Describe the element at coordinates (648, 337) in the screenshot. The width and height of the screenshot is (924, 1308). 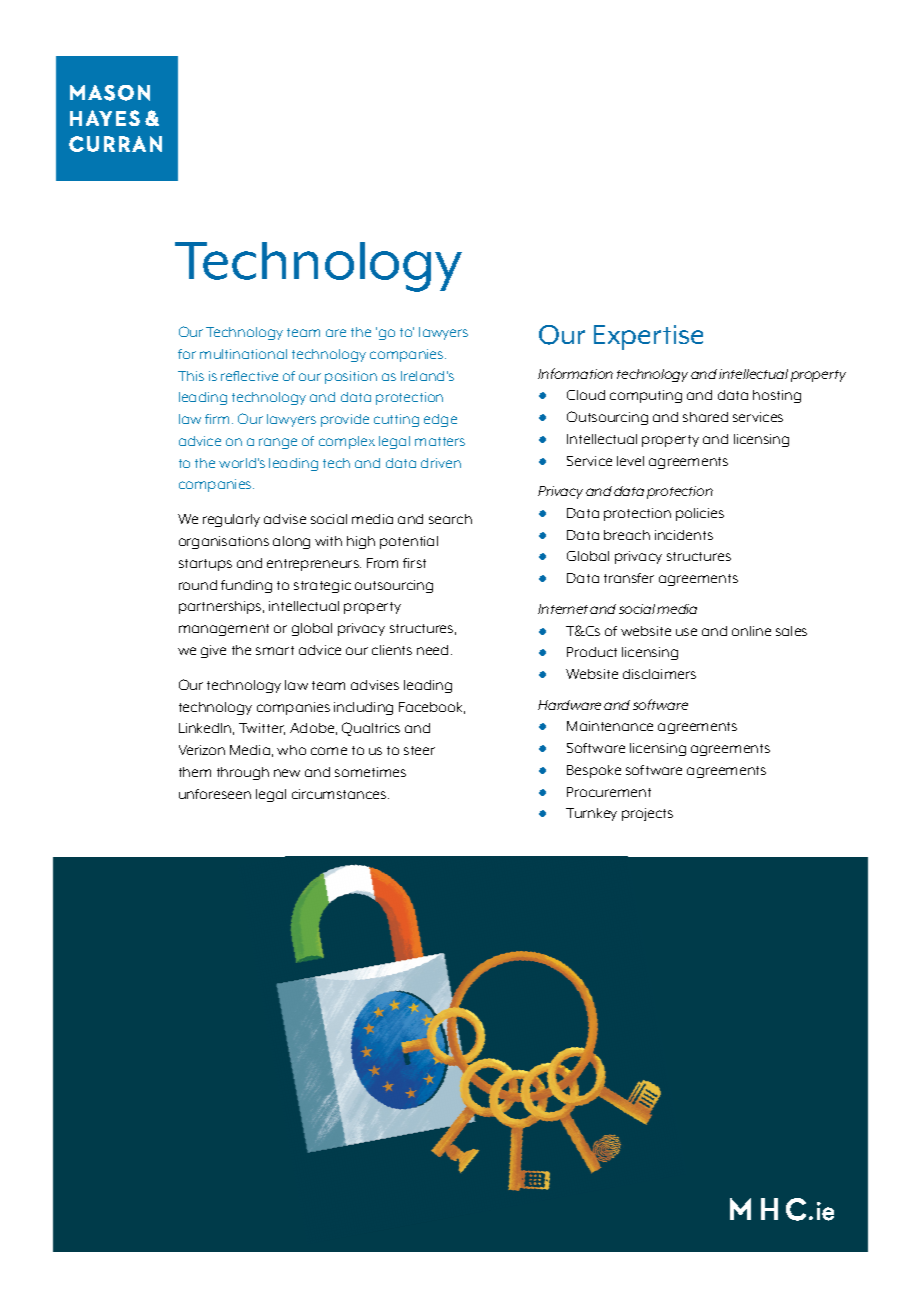
I see `Expertise` at that location.
